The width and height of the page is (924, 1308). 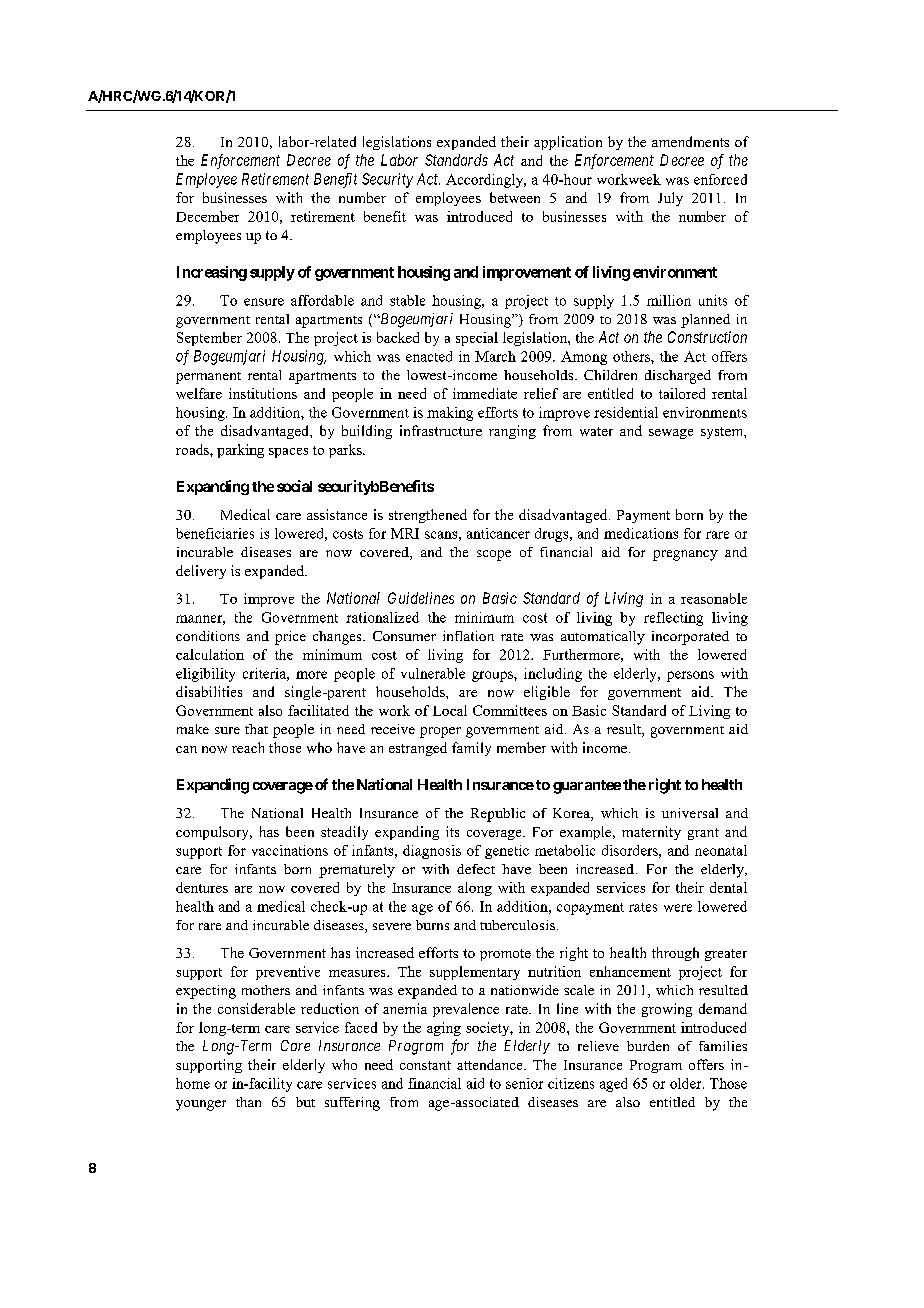 I want to click on inflation, so click(x=468, y=636).
